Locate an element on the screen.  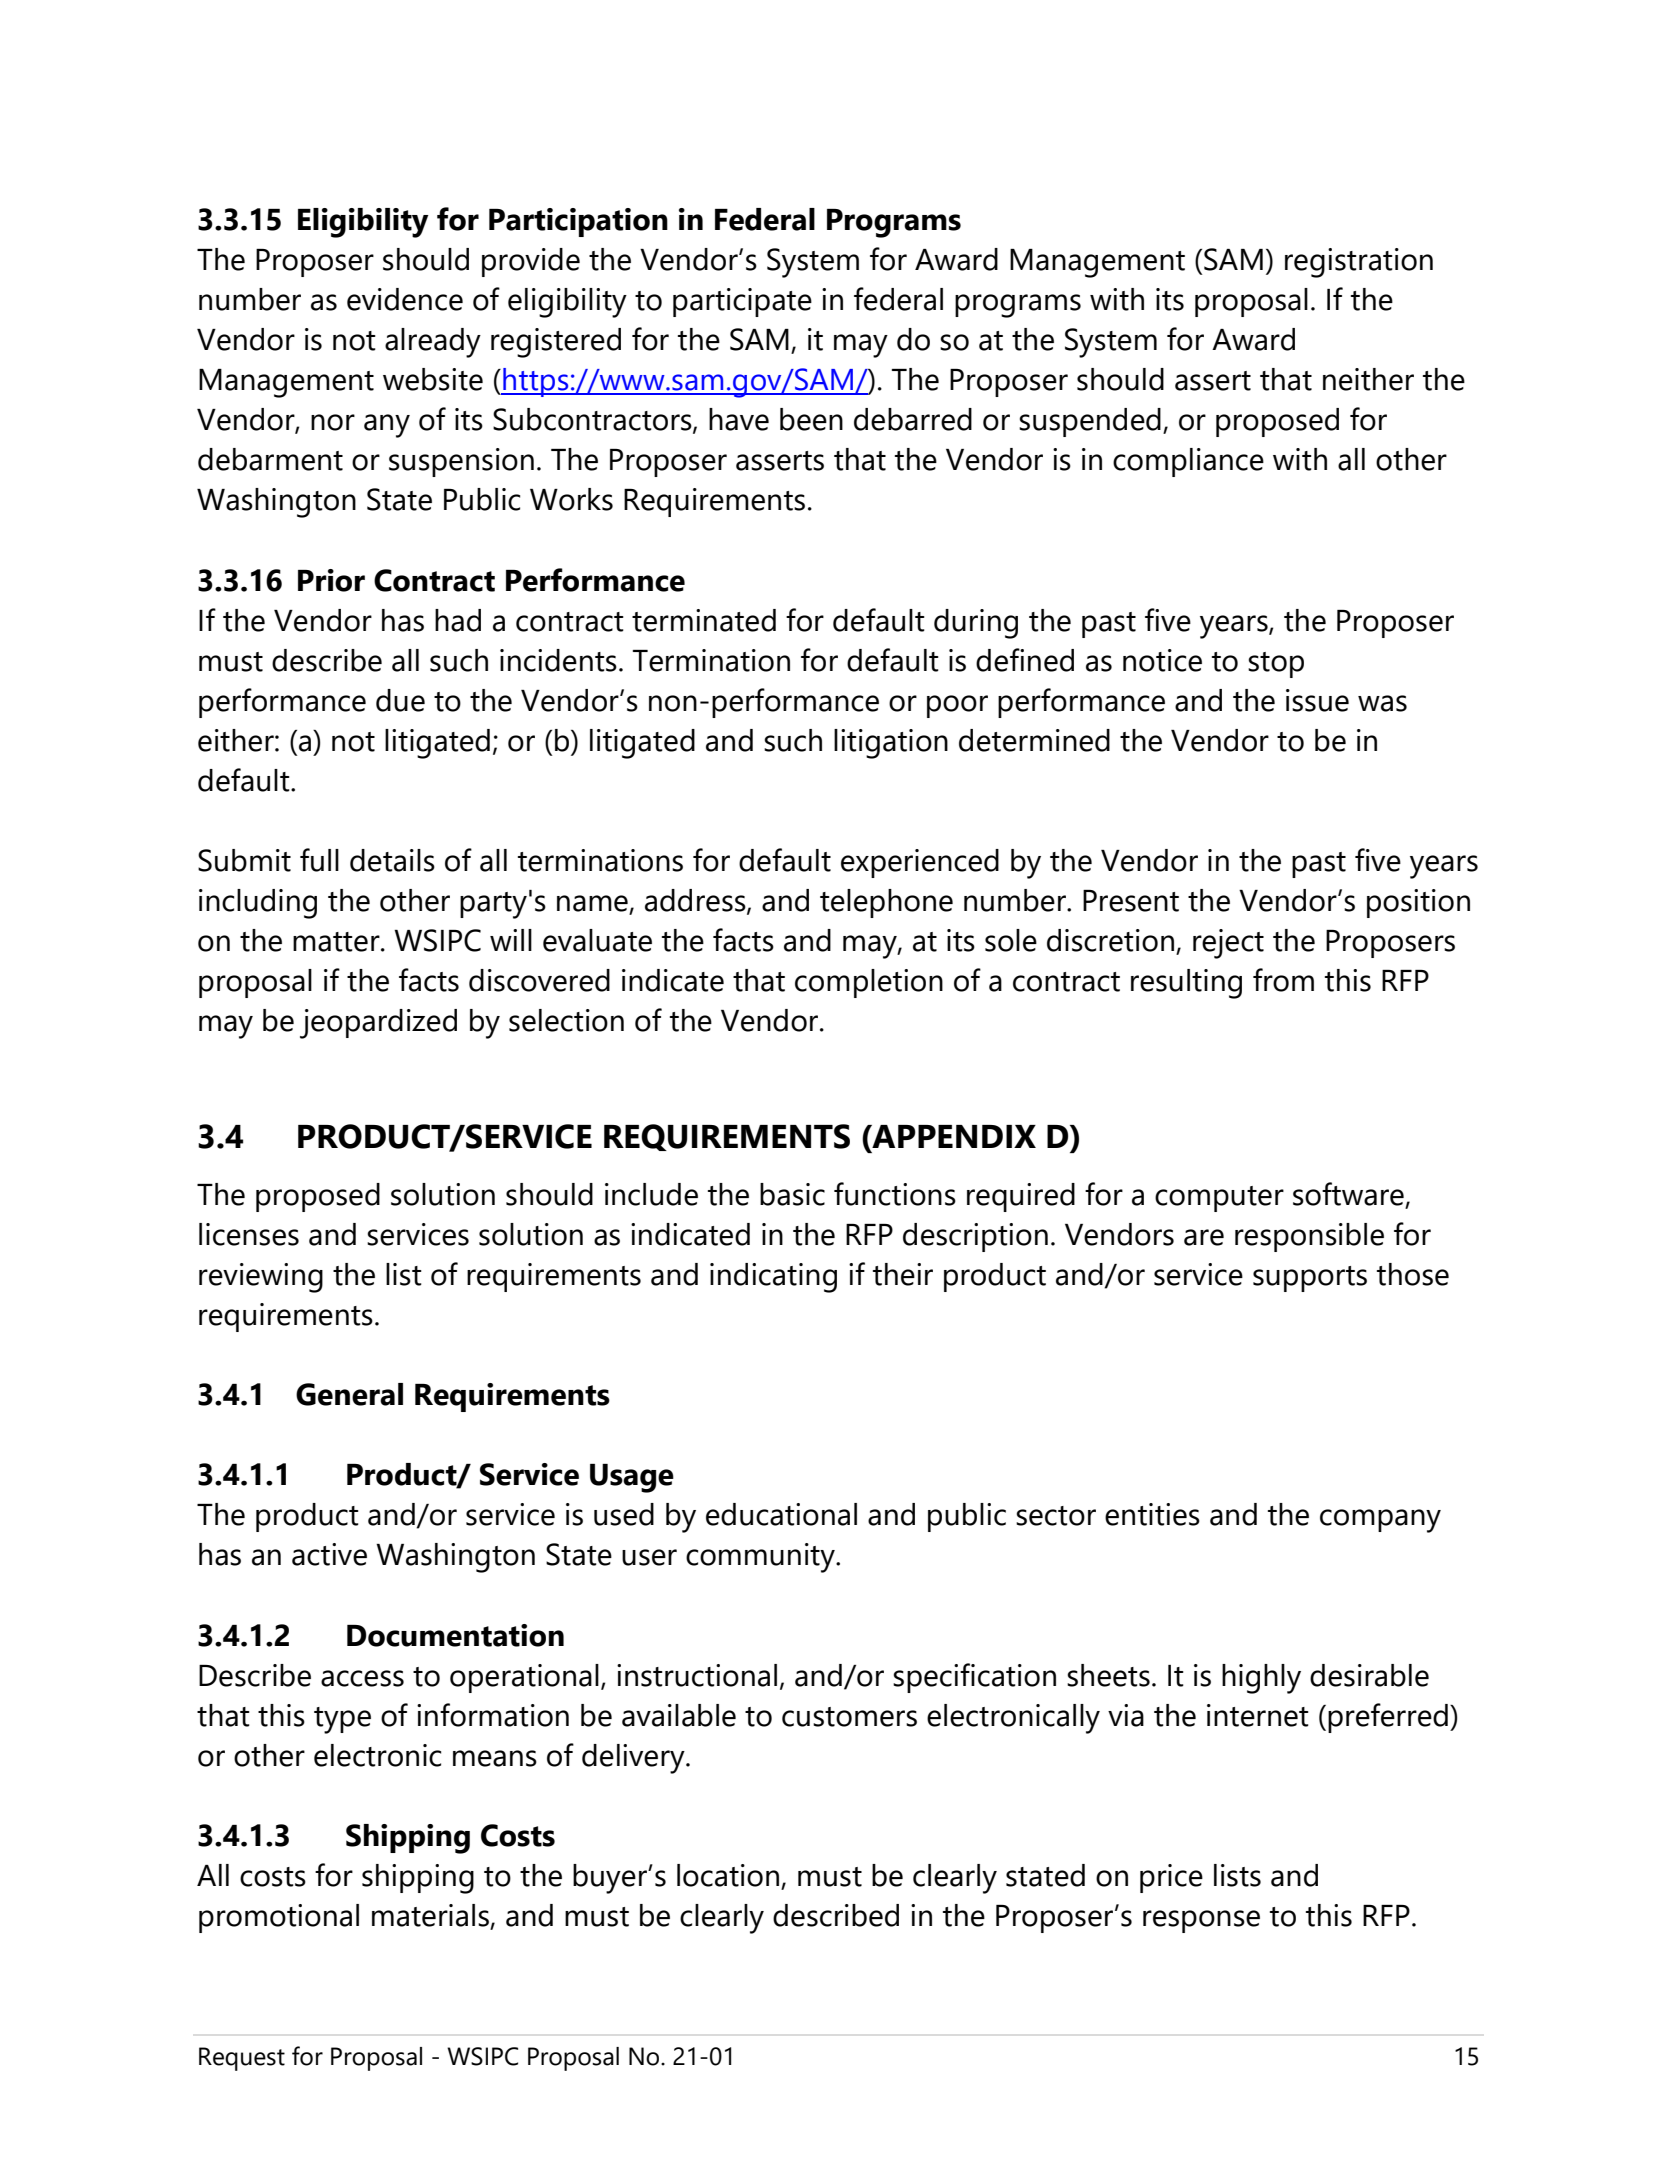
jeopardized is located at coordinates (378, 1024).
